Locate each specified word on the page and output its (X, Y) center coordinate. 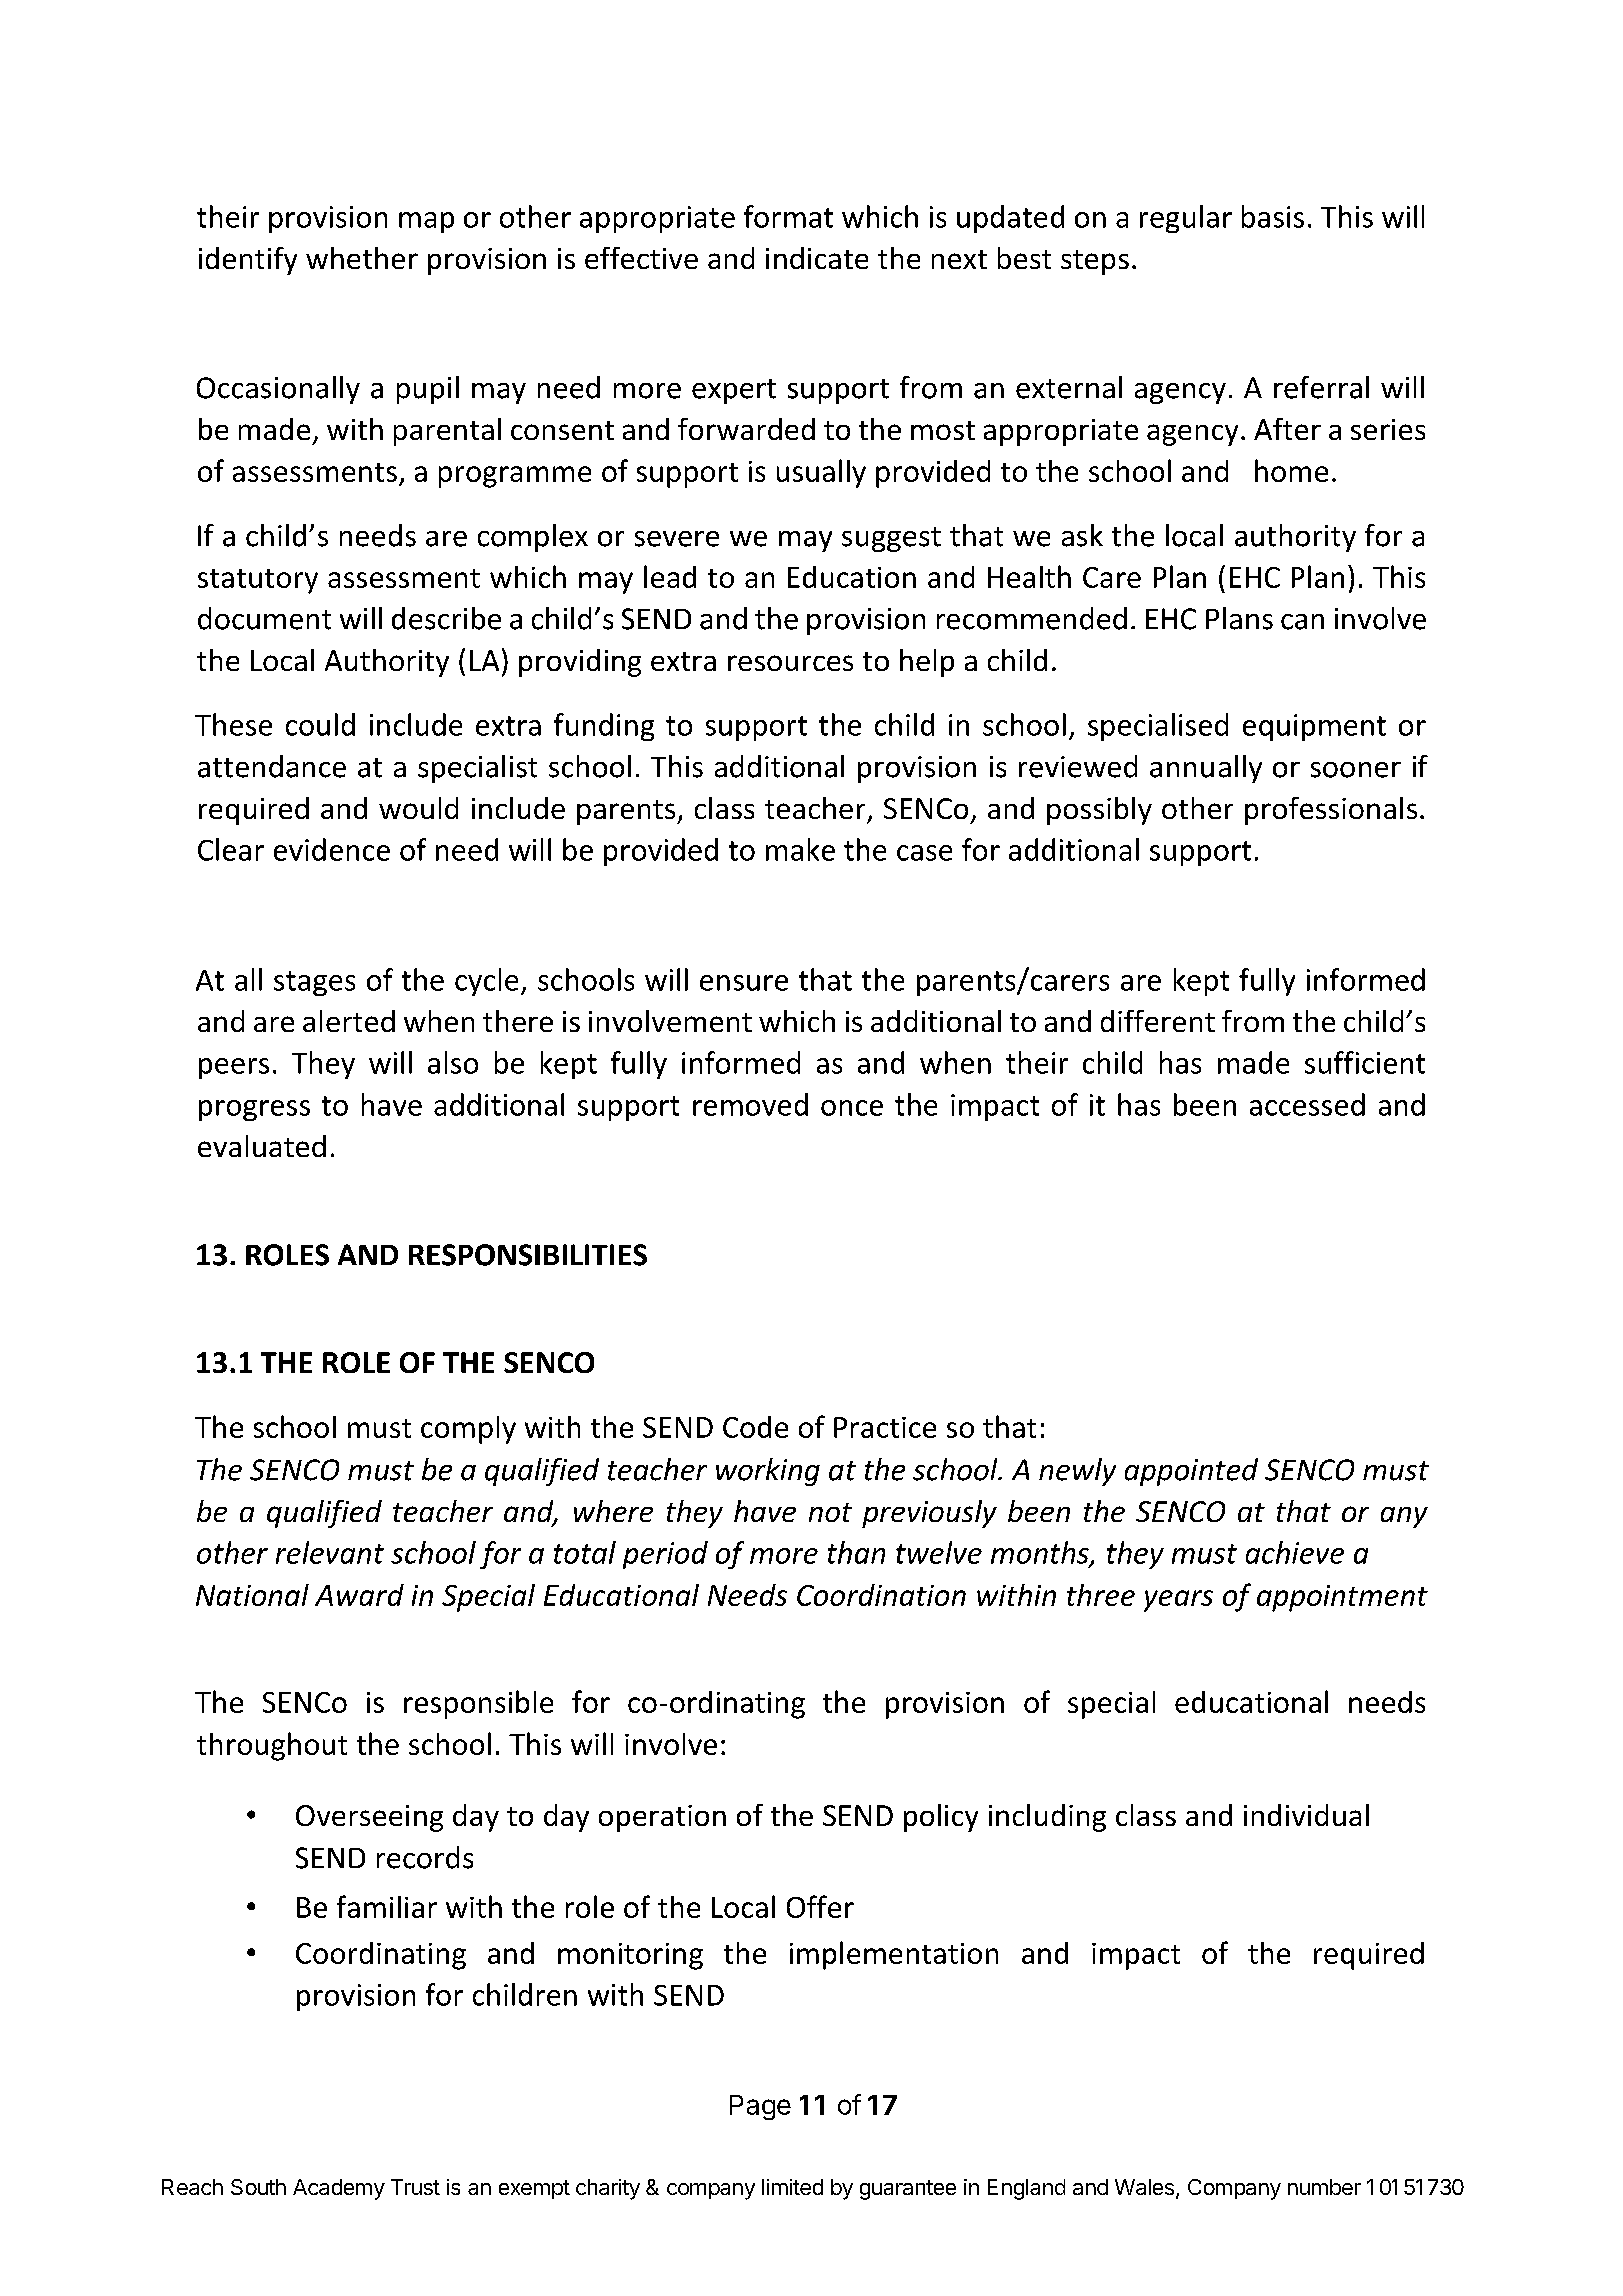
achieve (1295, 1552)
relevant (330, 1552)
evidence (332, 849)
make (800, 849)
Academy (339, 2189)
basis (1273, 216)
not (830, 1512)
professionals (1331, 811)
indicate (817, 258)
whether (362, 258)
